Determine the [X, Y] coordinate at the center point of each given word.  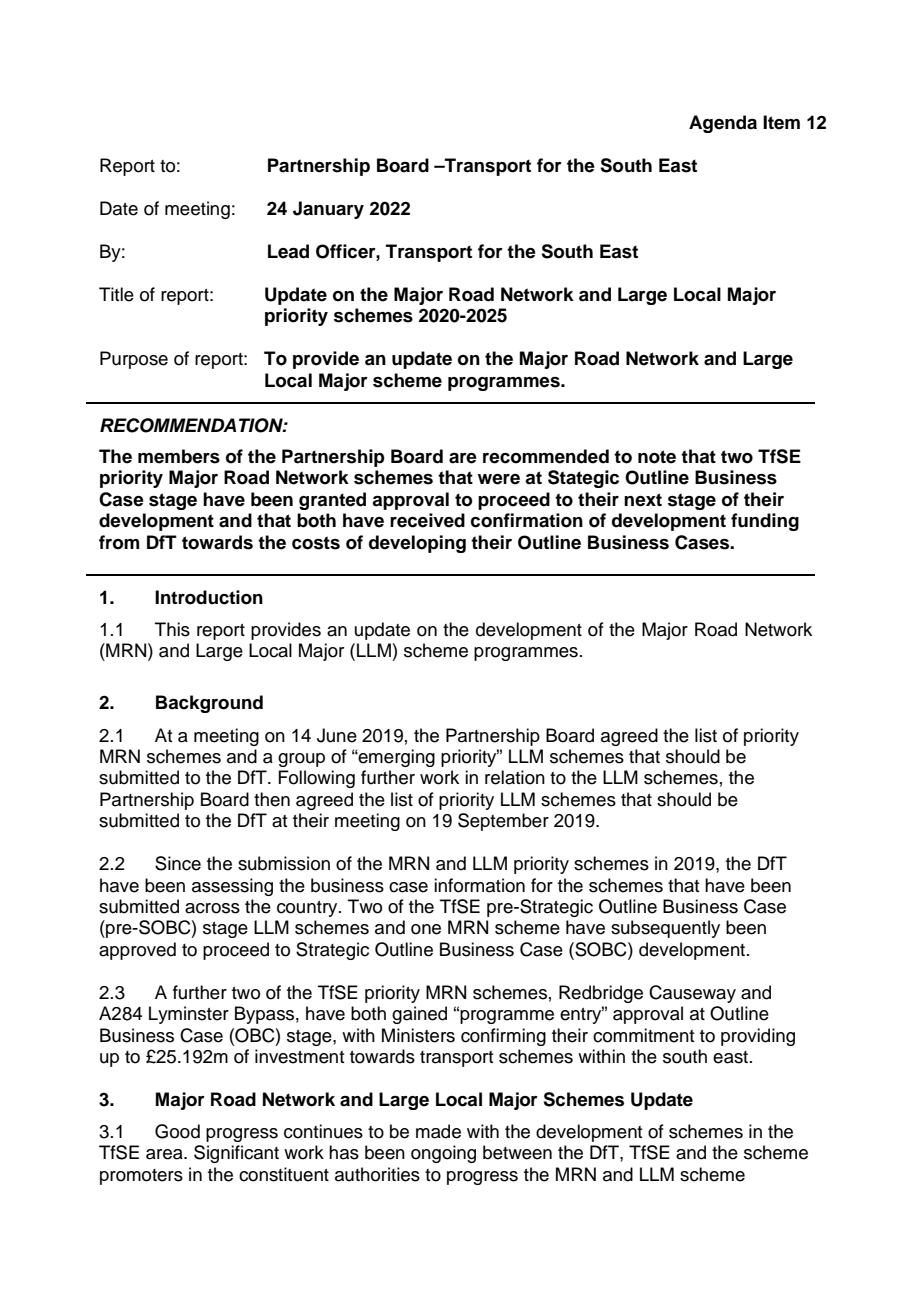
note [657, 457]
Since [178, 863]
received [427, 520]
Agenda [723, 124]
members [179, 456]
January [328, 210]
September [503, 822]
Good [177, 1131]
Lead [288, 251]
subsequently [665, 929]
